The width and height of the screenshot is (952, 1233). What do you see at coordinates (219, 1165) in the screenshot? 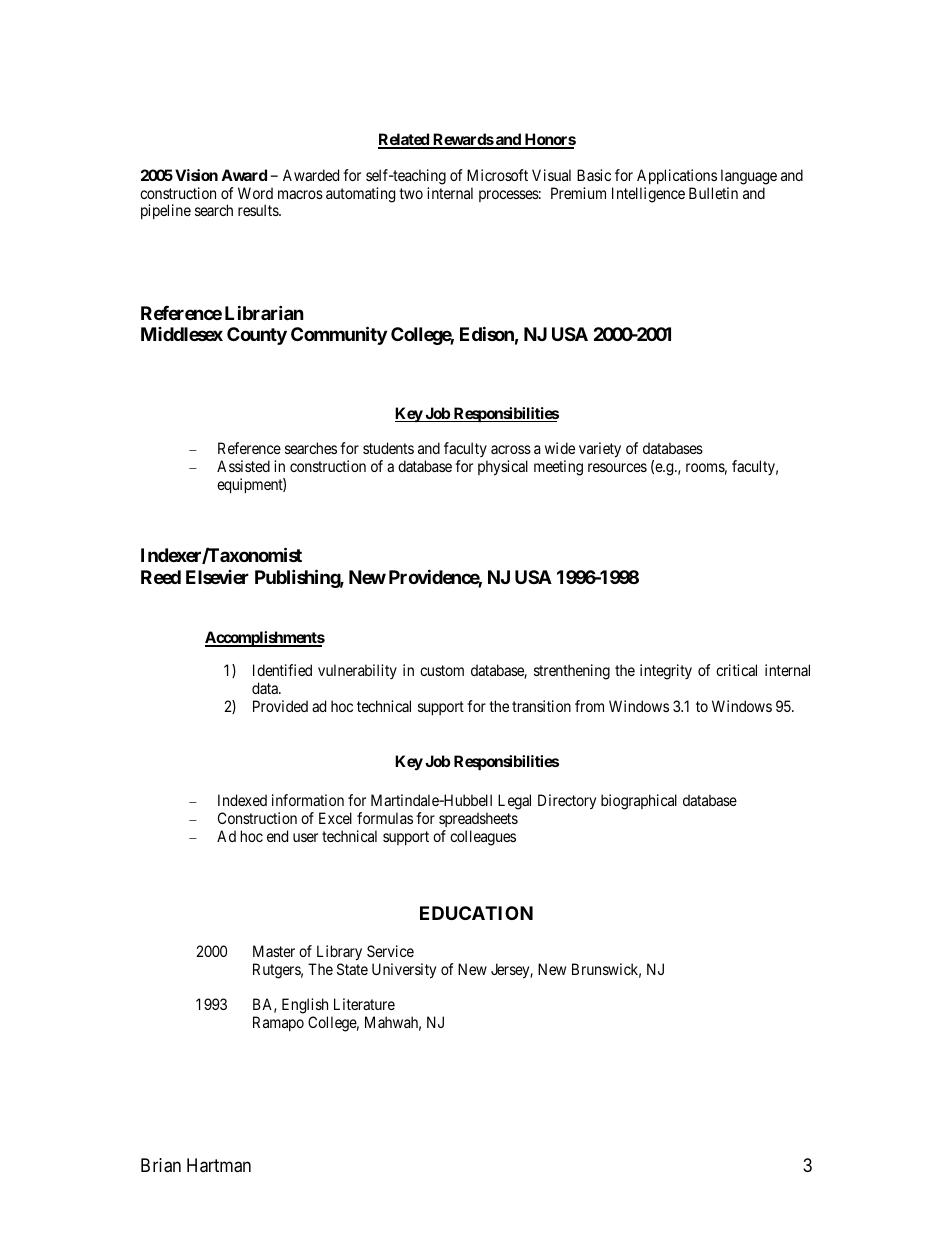
I see `Hartman` at bounding box center [219, 1165].
